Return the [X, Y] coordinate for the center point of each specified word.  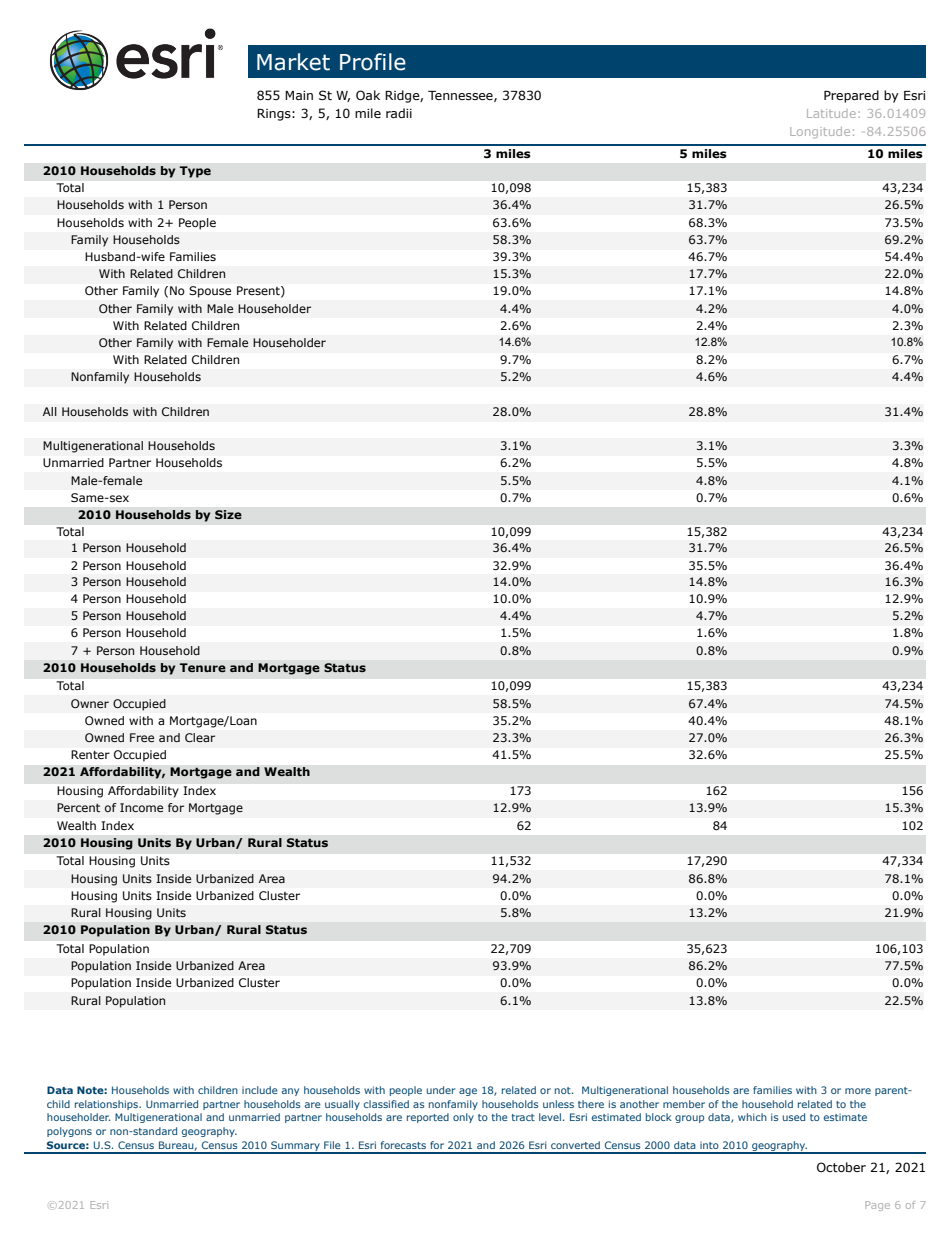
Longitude [820, 132]
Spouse [210, 292]
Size [228, 515]
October [841, 1167]
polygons [69, 1132]
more [858, 1091]
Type [195, 172]
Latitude [831, 113]
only [463, 1118]
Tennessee [461, 96]
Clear [200, 737]
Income [141, 807]
